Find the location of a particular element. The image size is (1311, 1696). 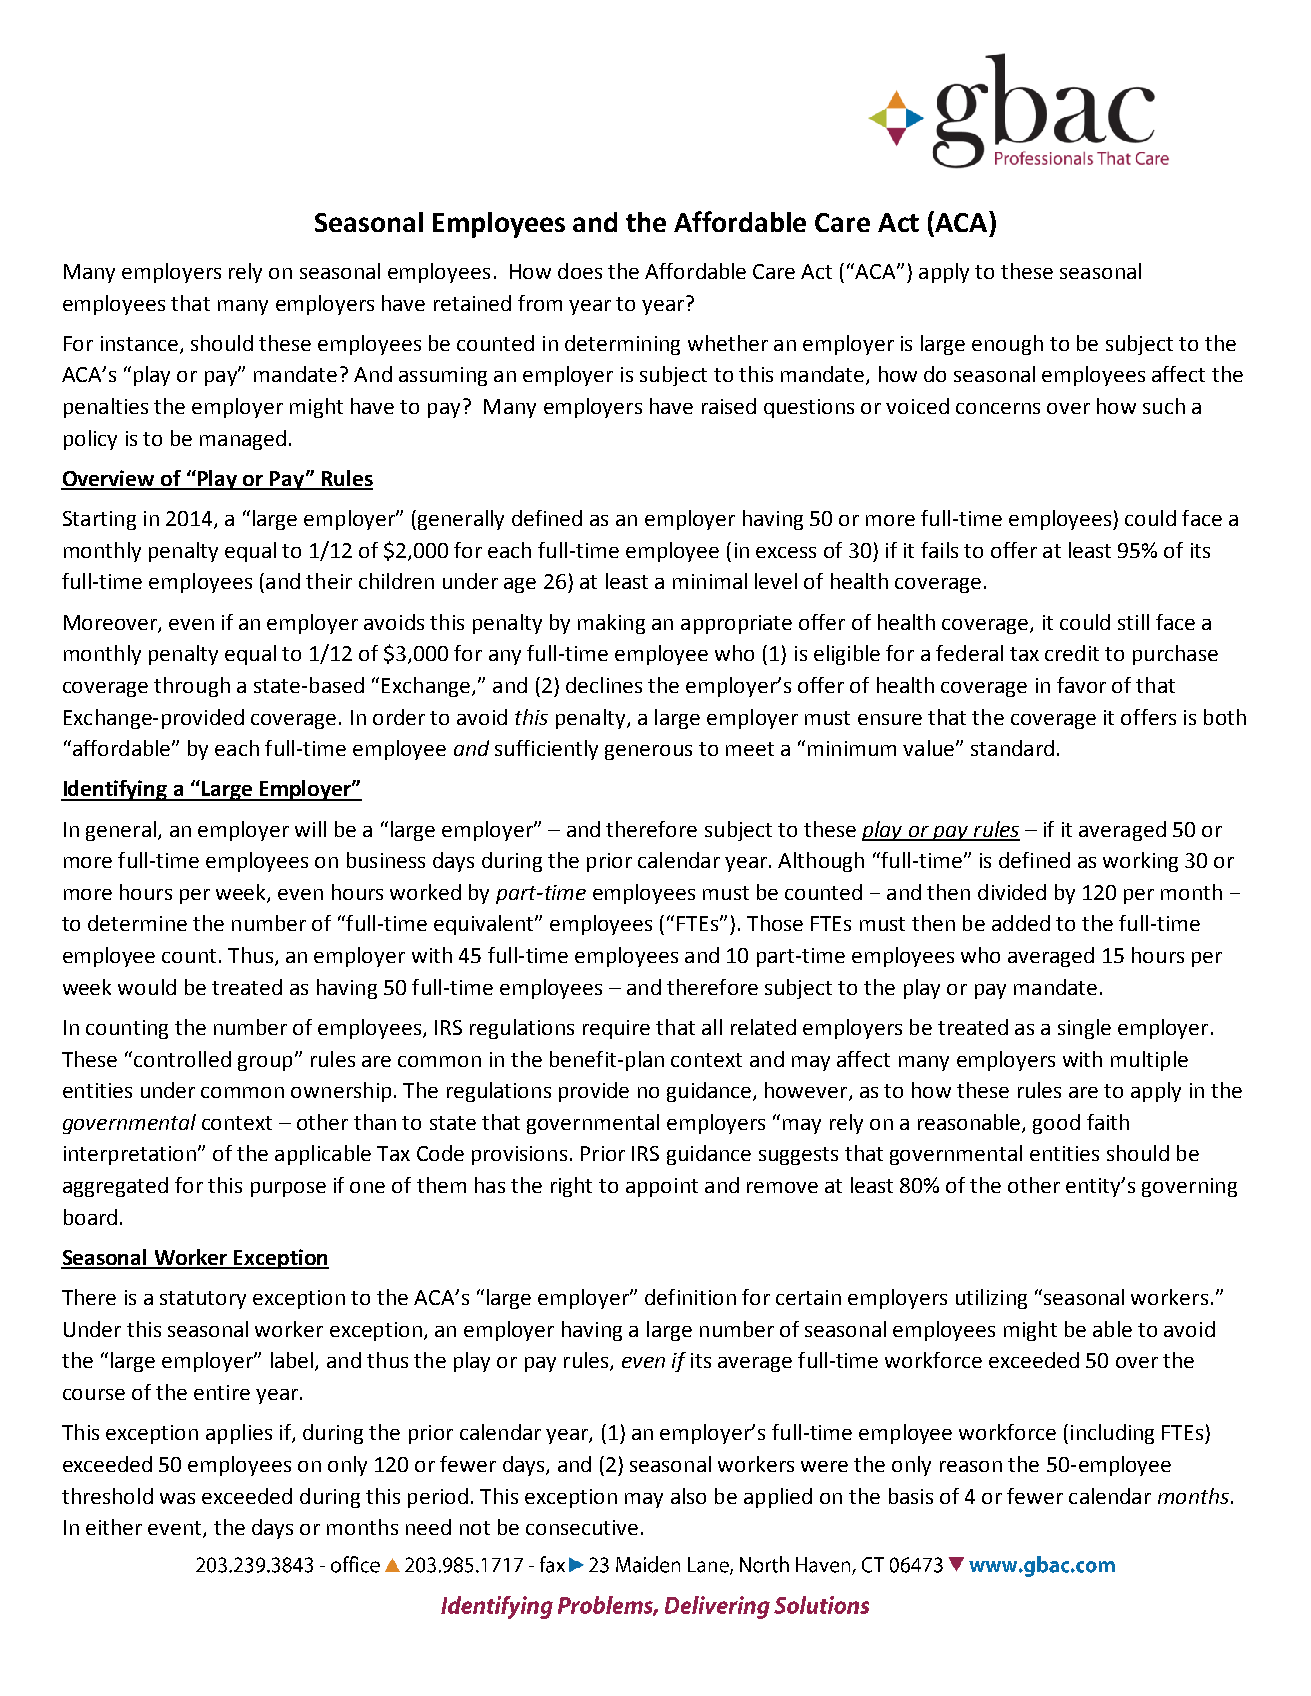

divided is located at coordinates (1012, 892).
